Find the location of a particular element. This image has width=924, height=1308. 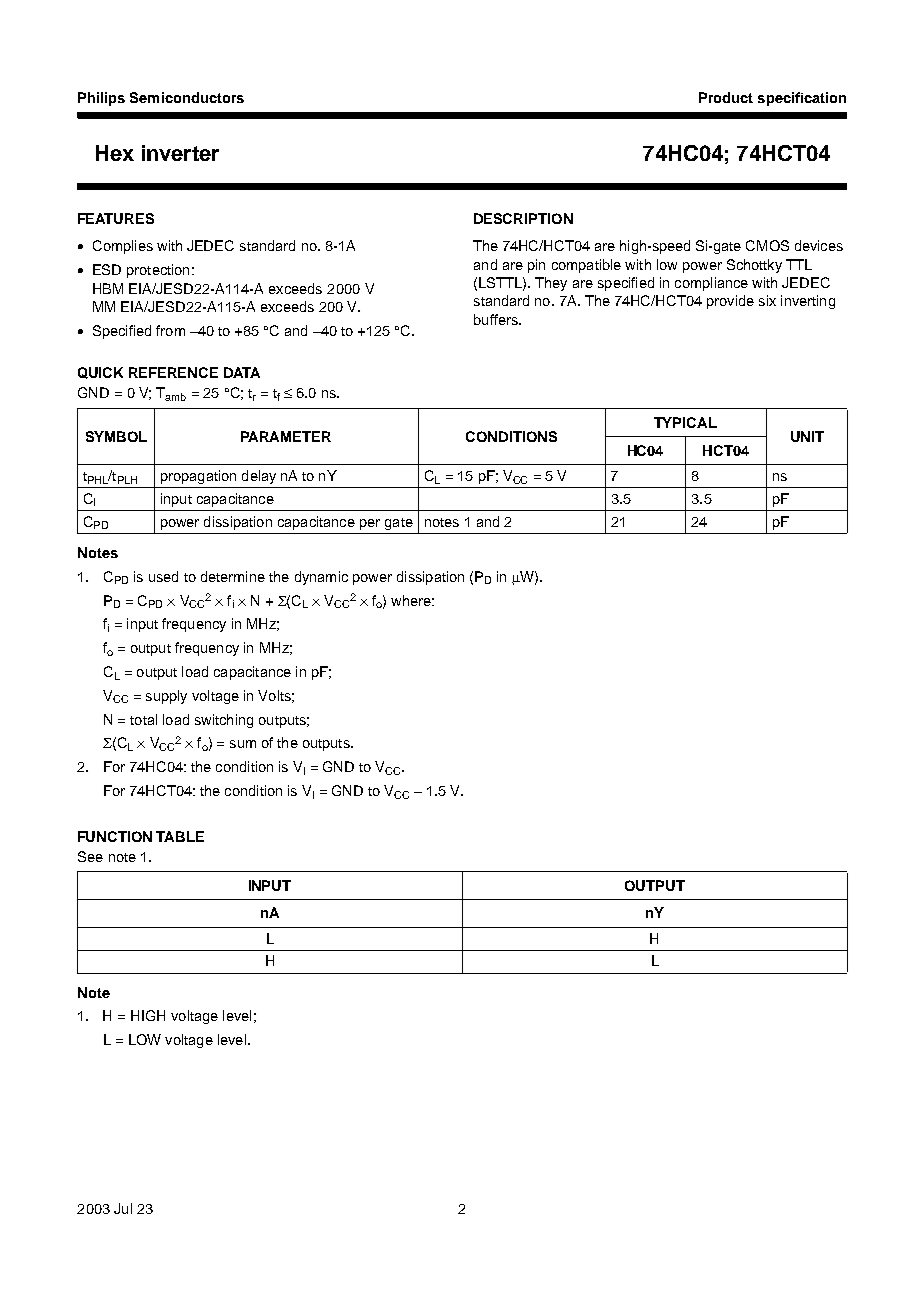

from is located at coordinates (170, 330).
